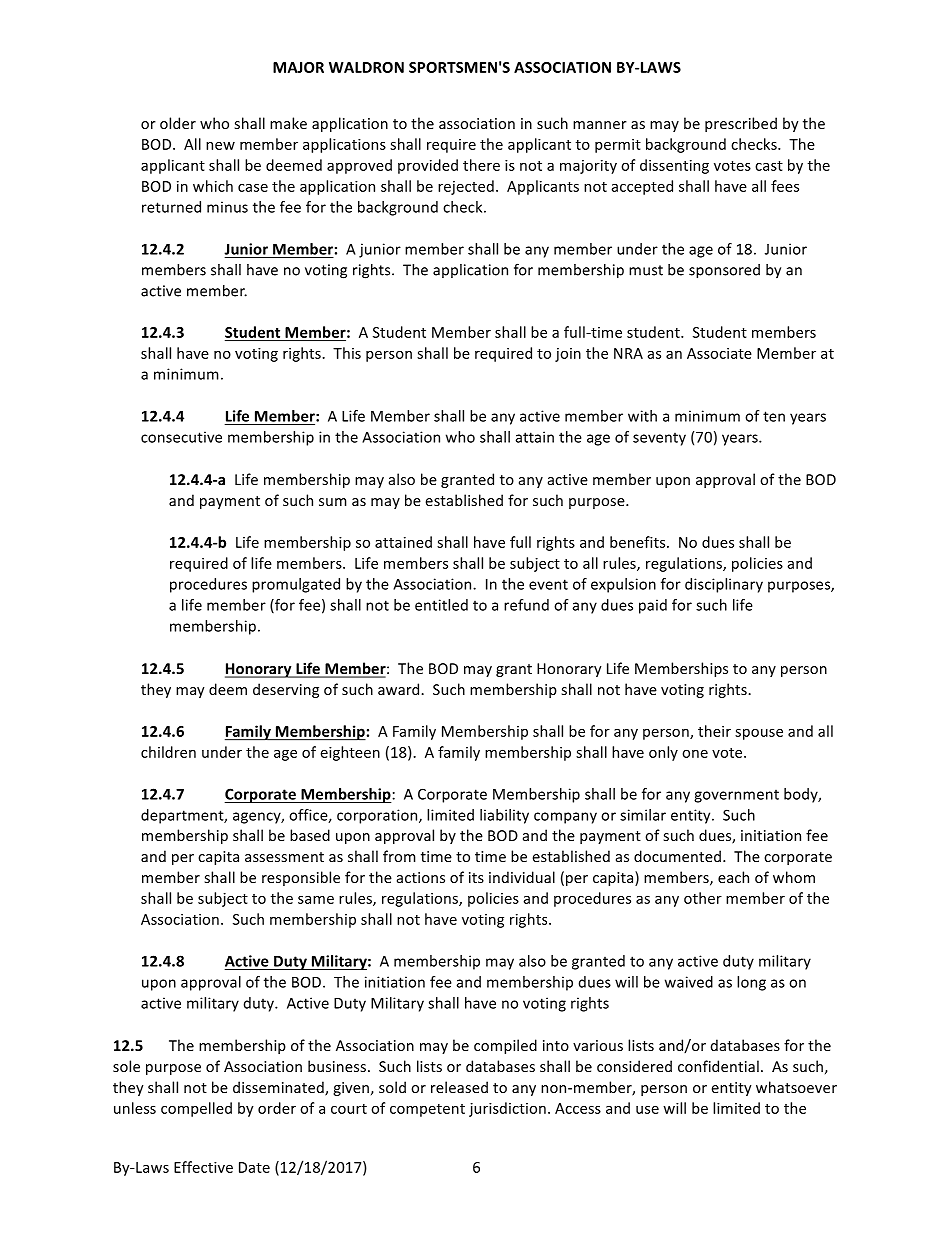 The height and width of the screenshot is (1233, 952). I want to click on there, so click(481, 165).
